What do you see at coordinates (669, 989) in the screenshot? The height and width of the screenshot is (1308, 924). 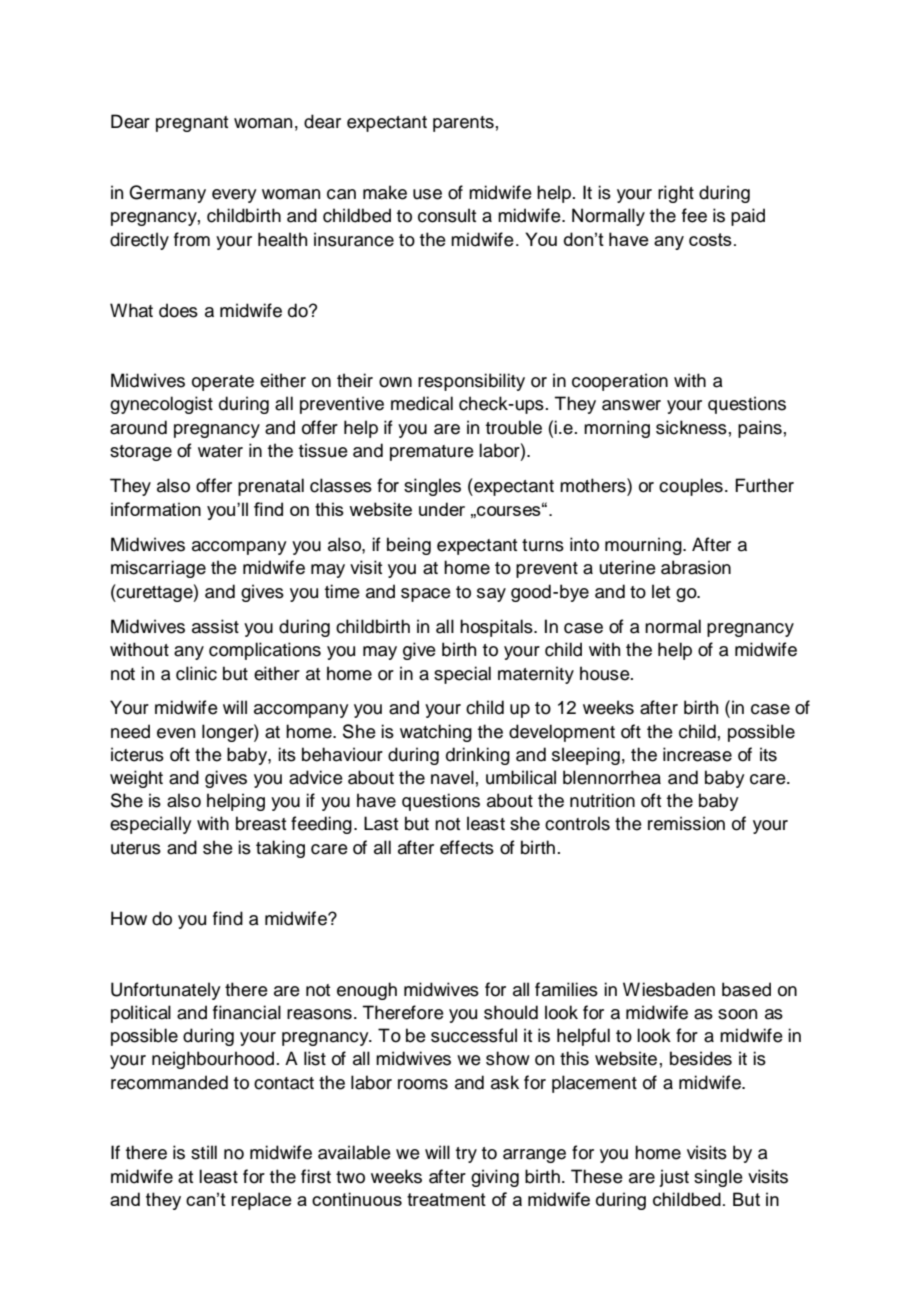 I see `Wiesbaden` at bounding box center [669, 989].
